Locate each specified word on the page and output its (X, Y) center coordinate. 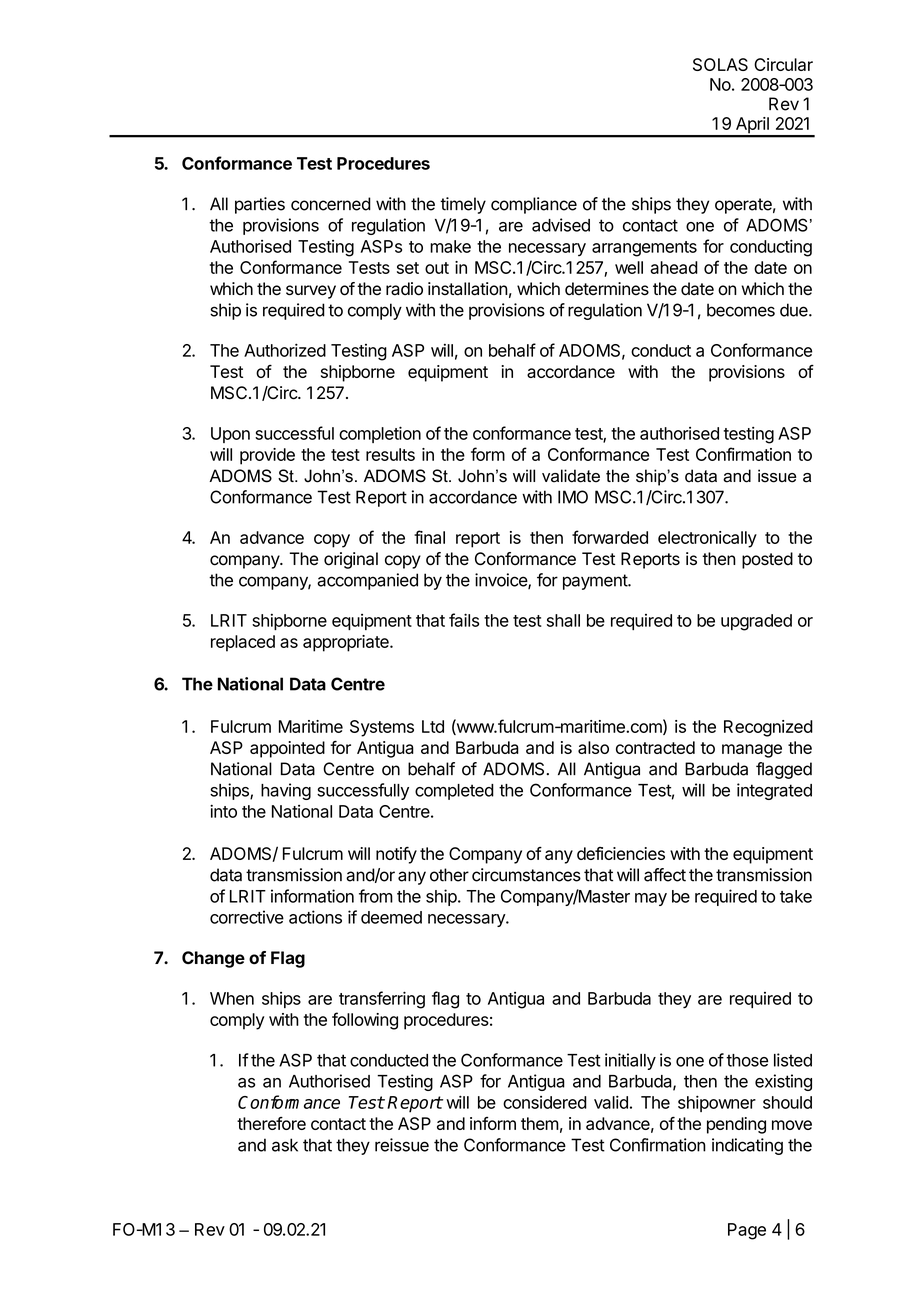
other (449, 875)
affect (665, 875)
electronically (707, 539)
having (286, 791)
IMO (573, 497)
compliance (534, 205)
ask (285, 1145)
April (752, 126)
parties (260, 205)
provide (267, 456)
